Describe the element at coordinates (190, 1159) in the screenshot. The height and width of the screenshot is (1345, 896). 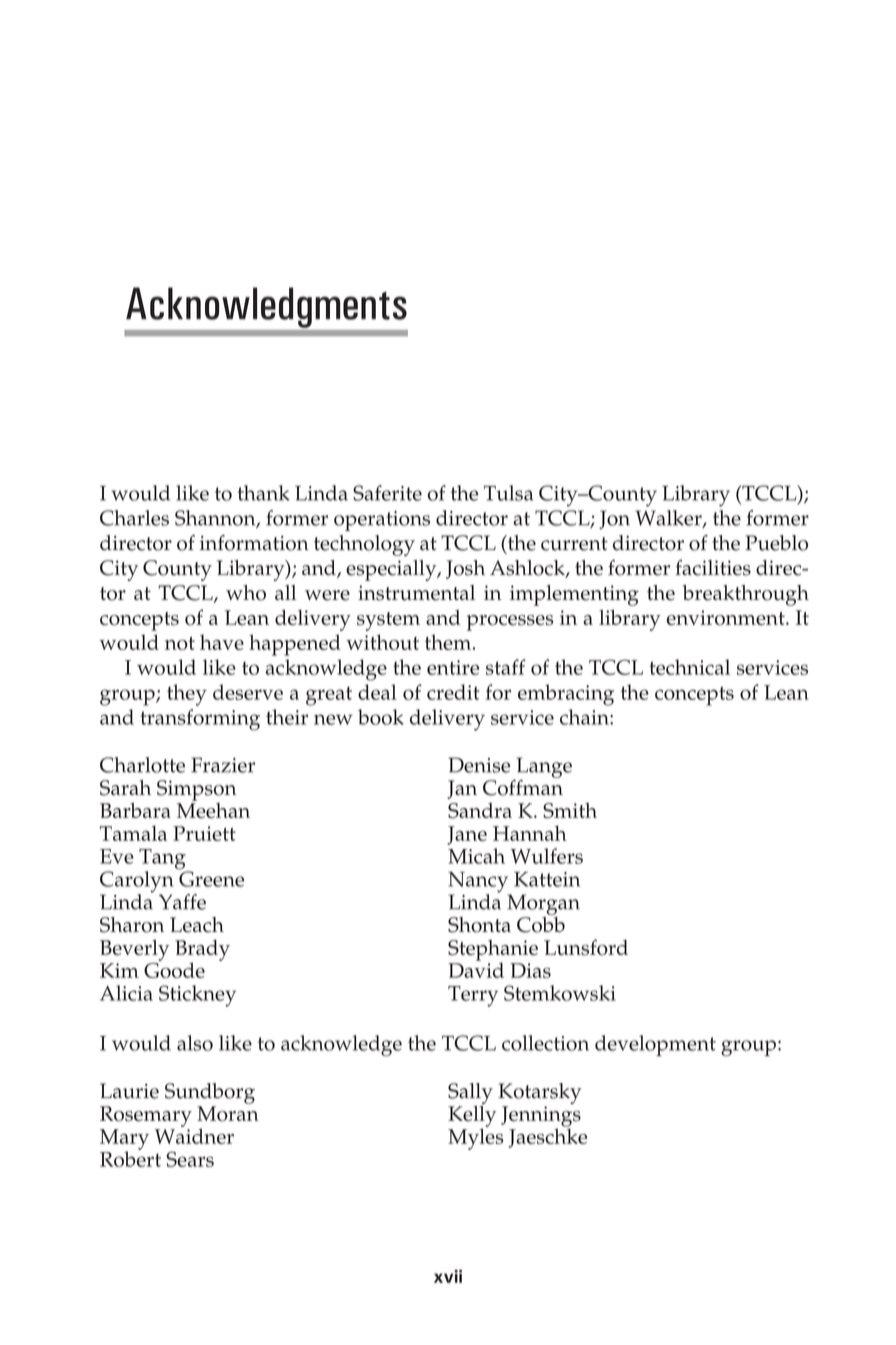
I see `Sears` at that location.
